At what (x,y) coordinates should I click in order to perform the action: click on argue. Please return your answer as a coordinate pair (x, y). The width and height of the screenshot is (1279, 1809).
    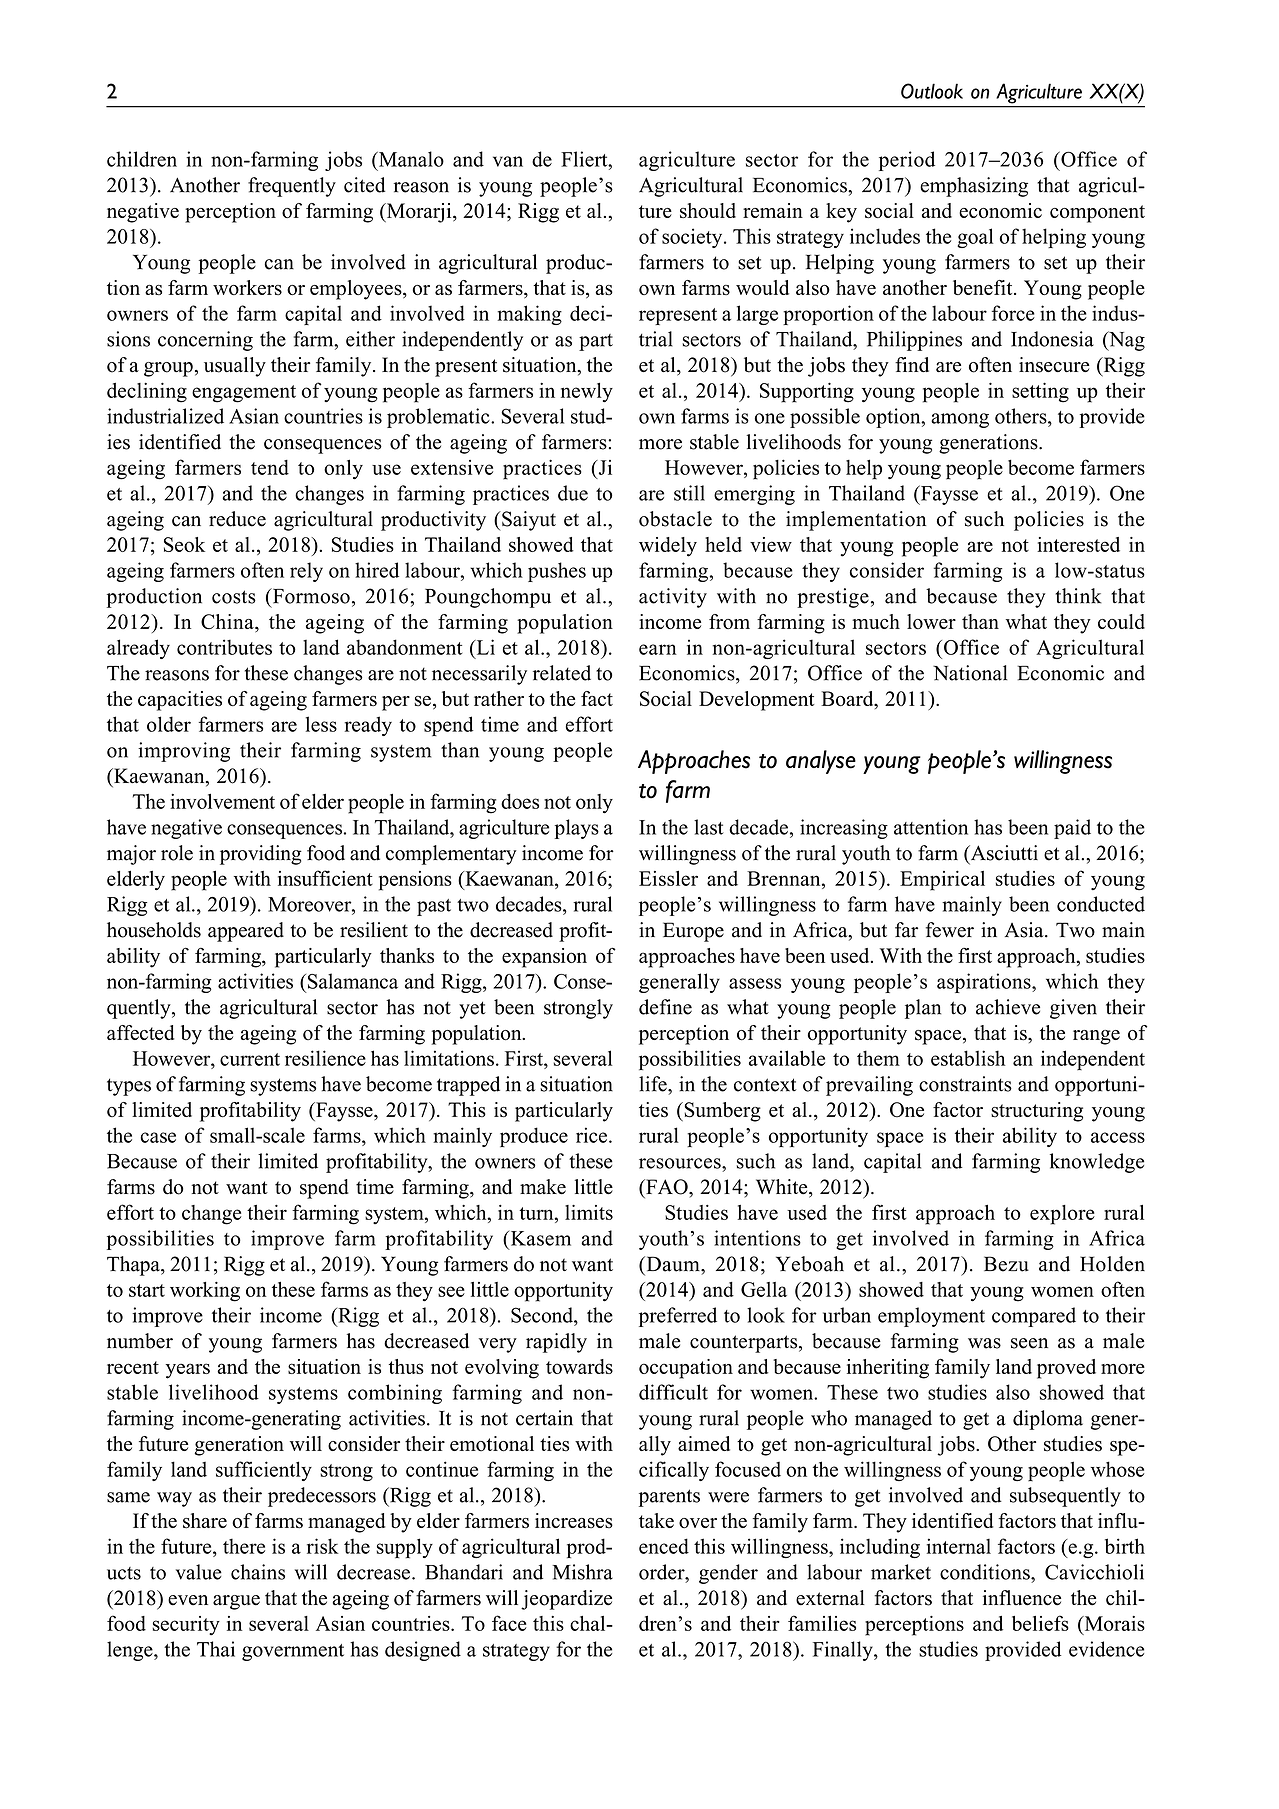
    Looking at the image, I should click on (236, 1602).
